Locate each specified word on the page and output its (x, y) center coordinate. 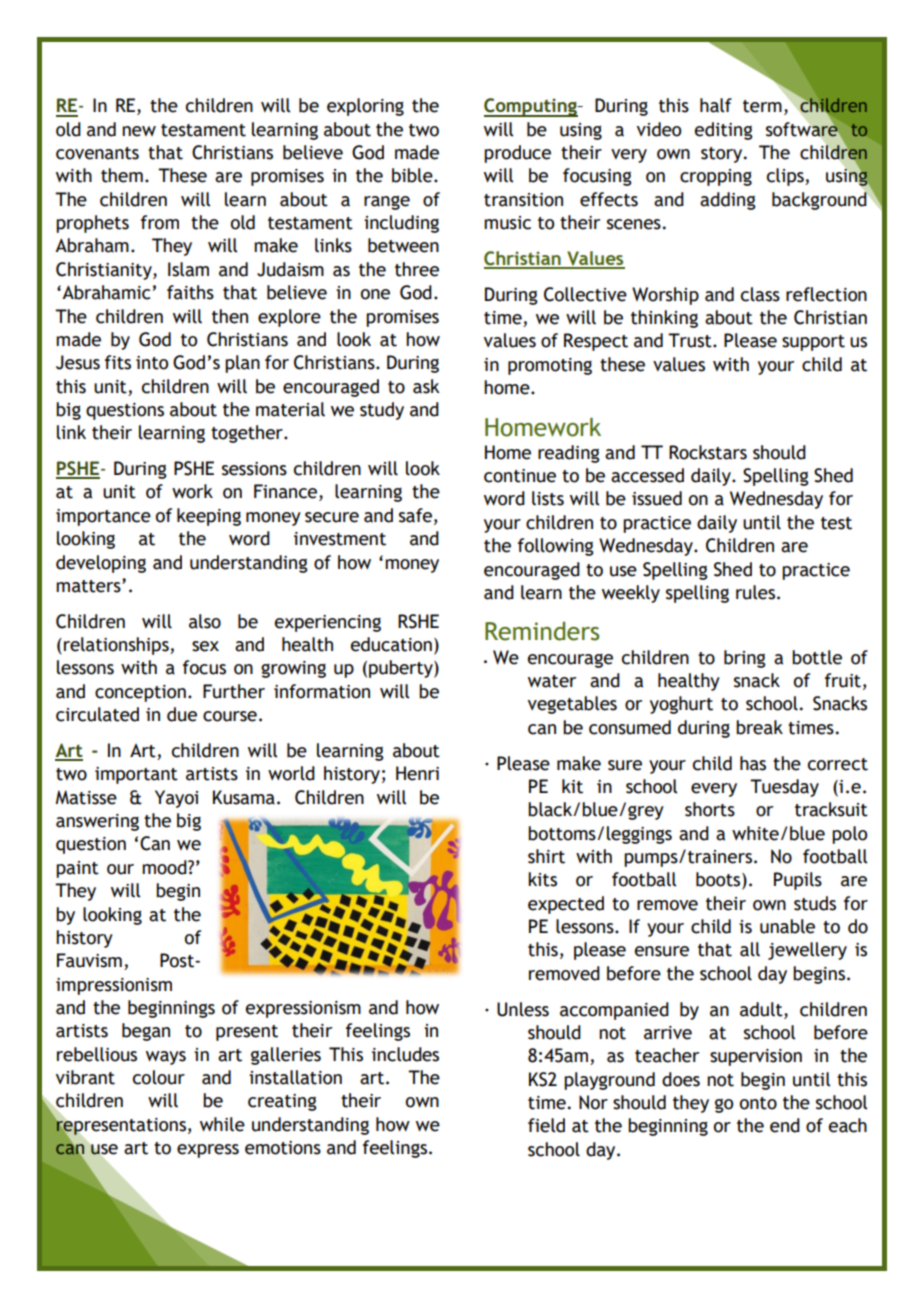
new (139, 131)
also (205, 621)
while (222, 1124)
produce (517, 154)
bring (745, 659)
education (391, 644)
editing (724, 131)
